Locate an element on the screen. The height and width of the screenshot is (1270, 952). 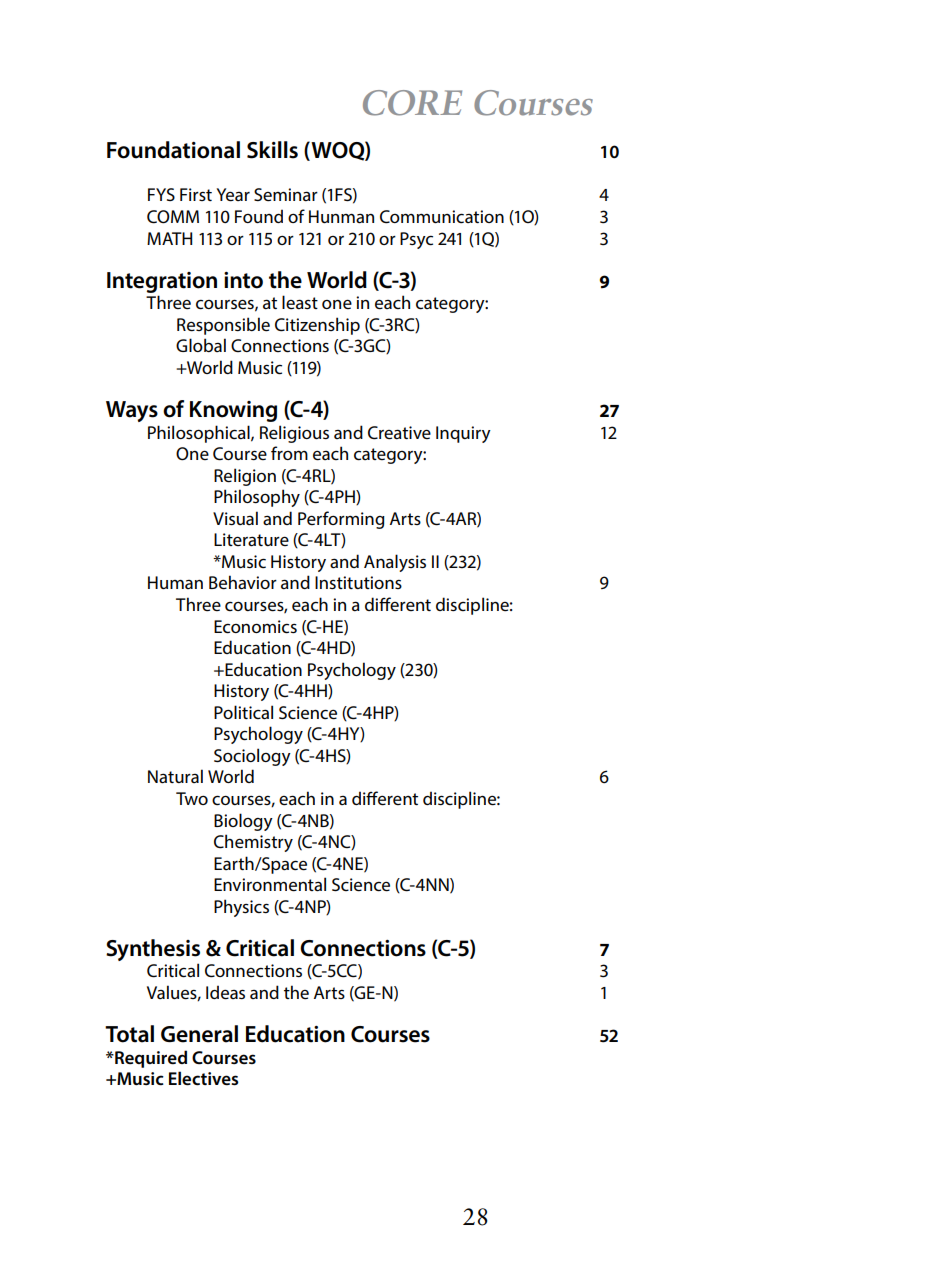
Creative is located at coordinates (399, 433).
